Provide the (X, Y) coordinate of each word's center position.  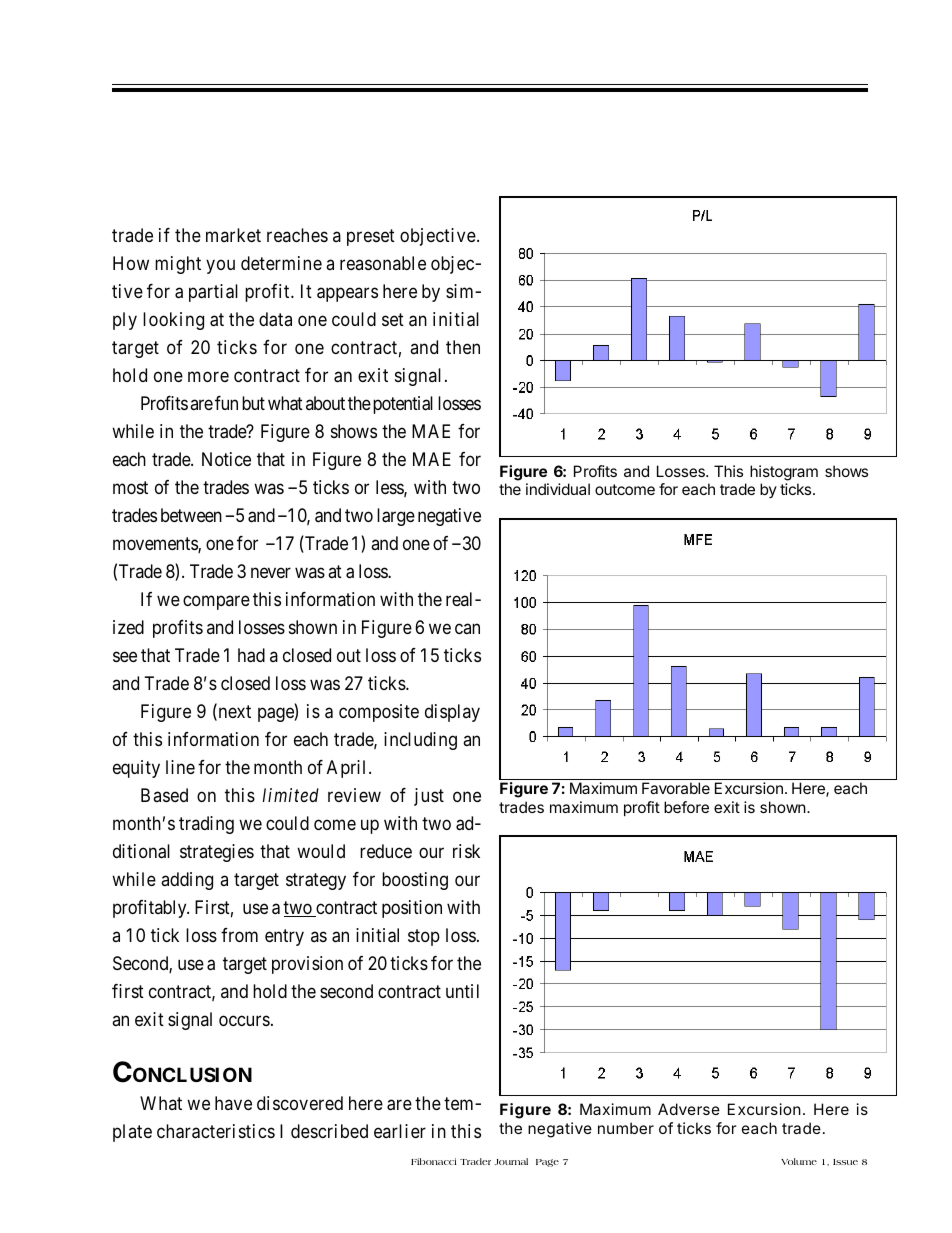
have (233, 1103)
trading (206, 825)
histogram (784, 473)
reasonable (383, 263)
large (396, 517)
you (220, 266)
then (463, 347)
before (686, 807)
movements (156, 545)
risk (466, 851)
